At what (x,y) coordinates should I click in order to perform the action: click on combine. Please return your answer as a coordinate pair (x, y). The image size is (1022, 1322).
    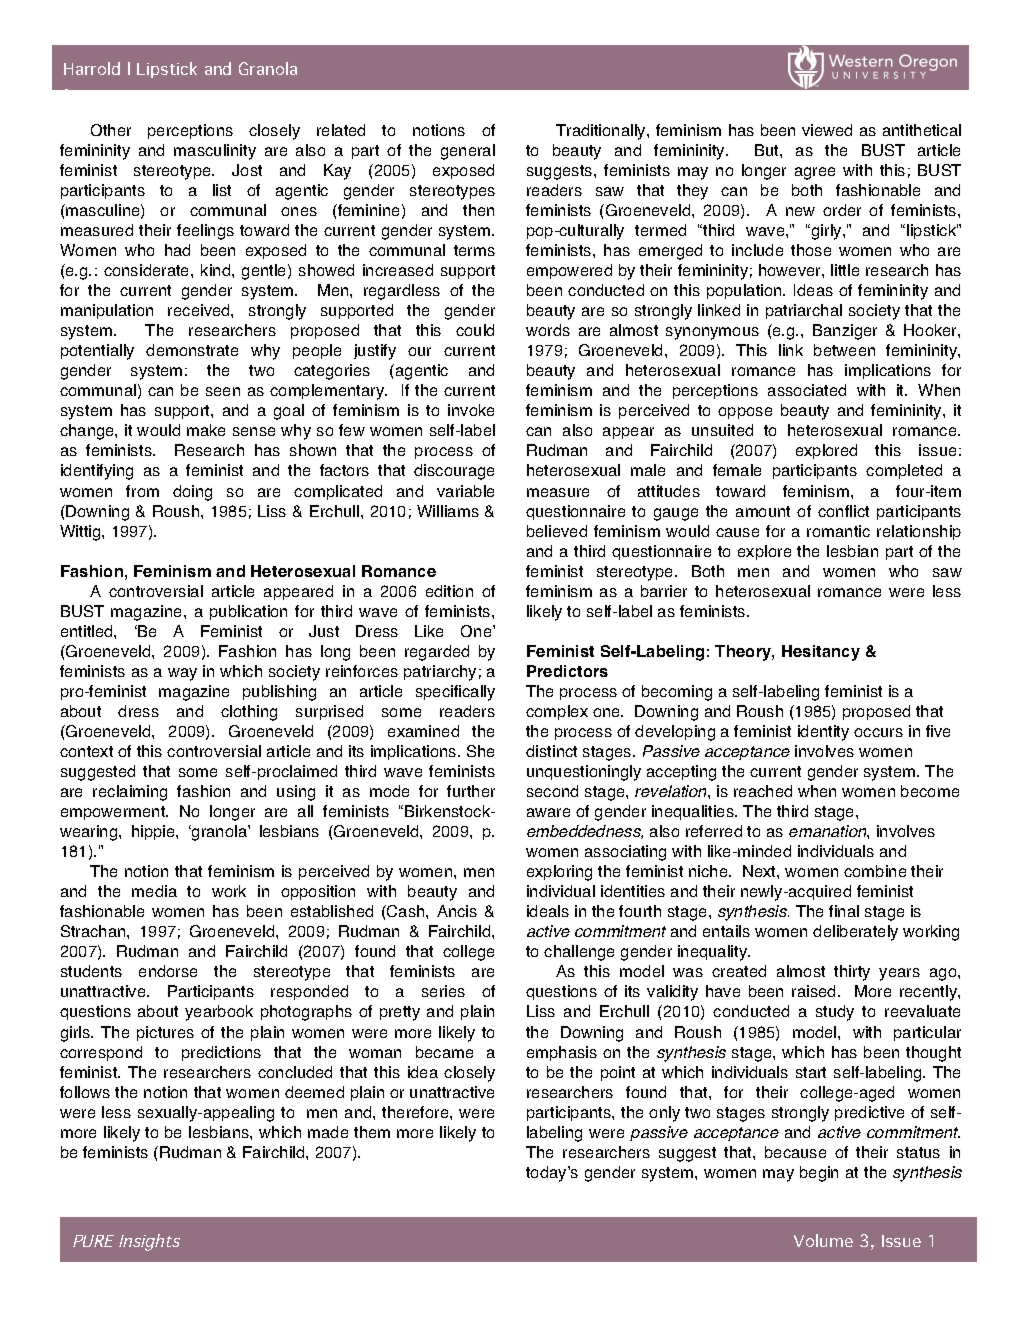
    Looking at the image, I should click on (875, 871).
